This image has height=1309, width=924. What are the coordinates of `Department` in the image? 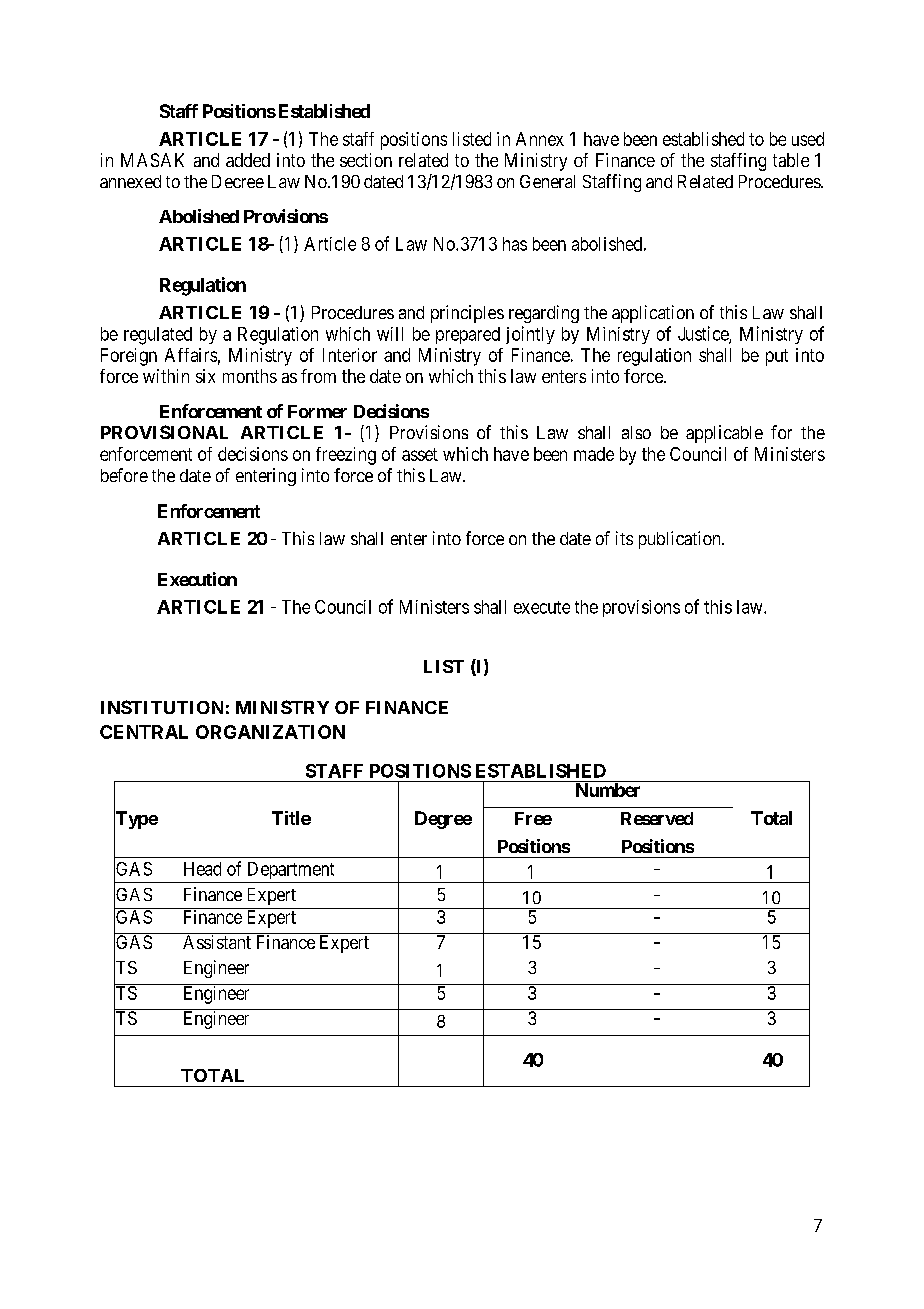 It's located at (291, 870).
